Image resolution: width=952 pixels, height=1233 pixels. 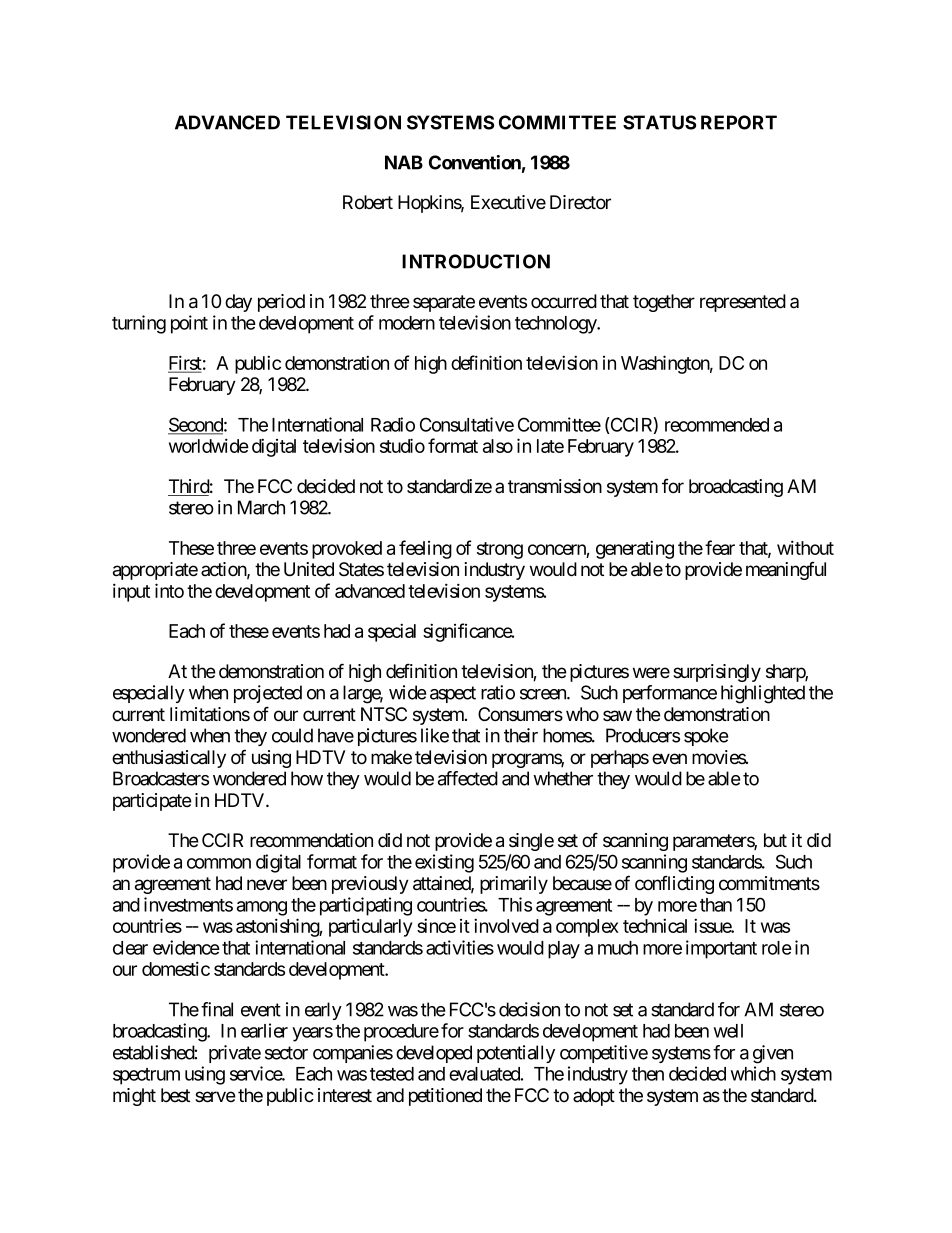 I want to click on NAB, so click(x=404, y=162).
